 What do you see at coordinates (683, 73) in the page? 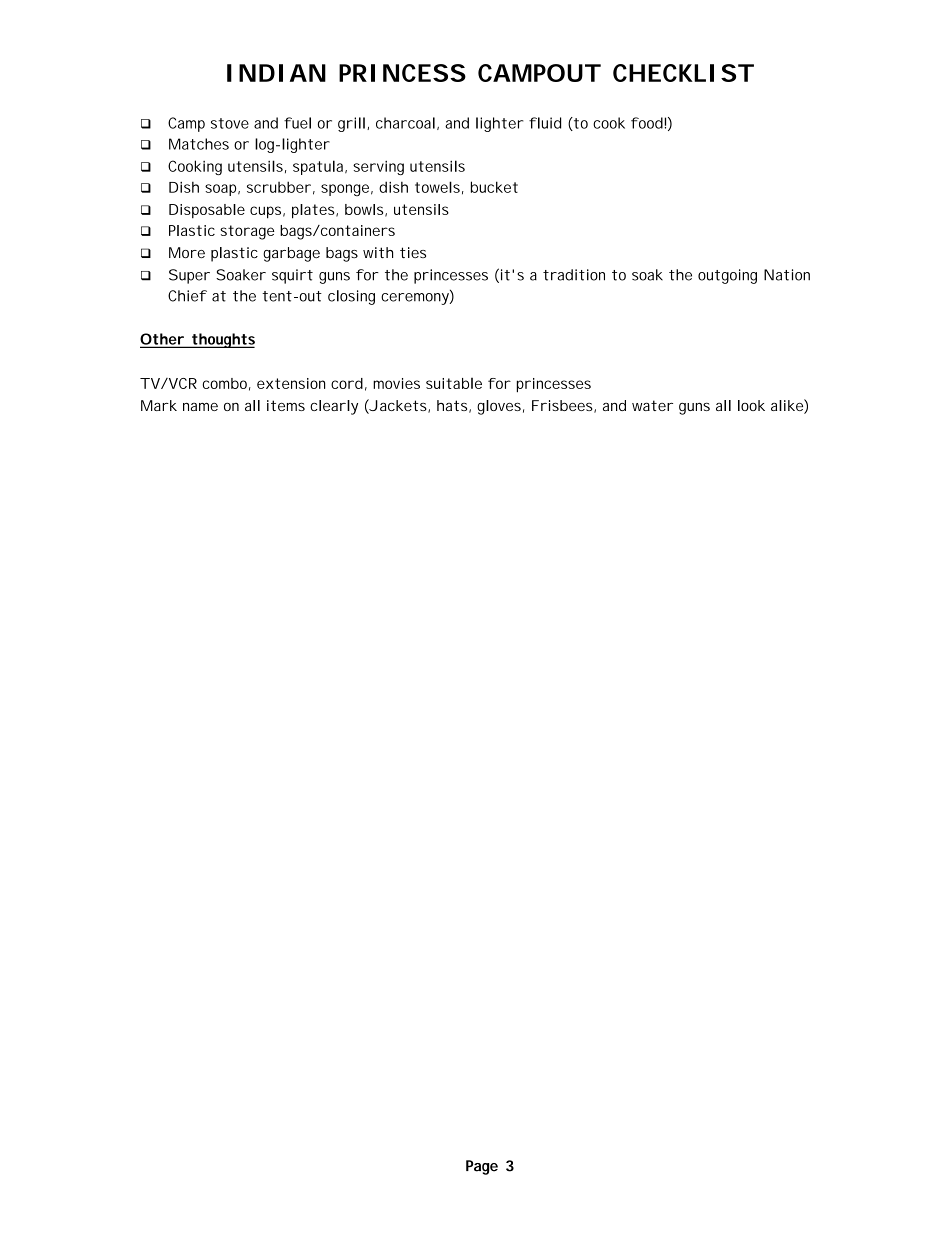
I see `CHECKLIST` at bounding box center [683, 73].
